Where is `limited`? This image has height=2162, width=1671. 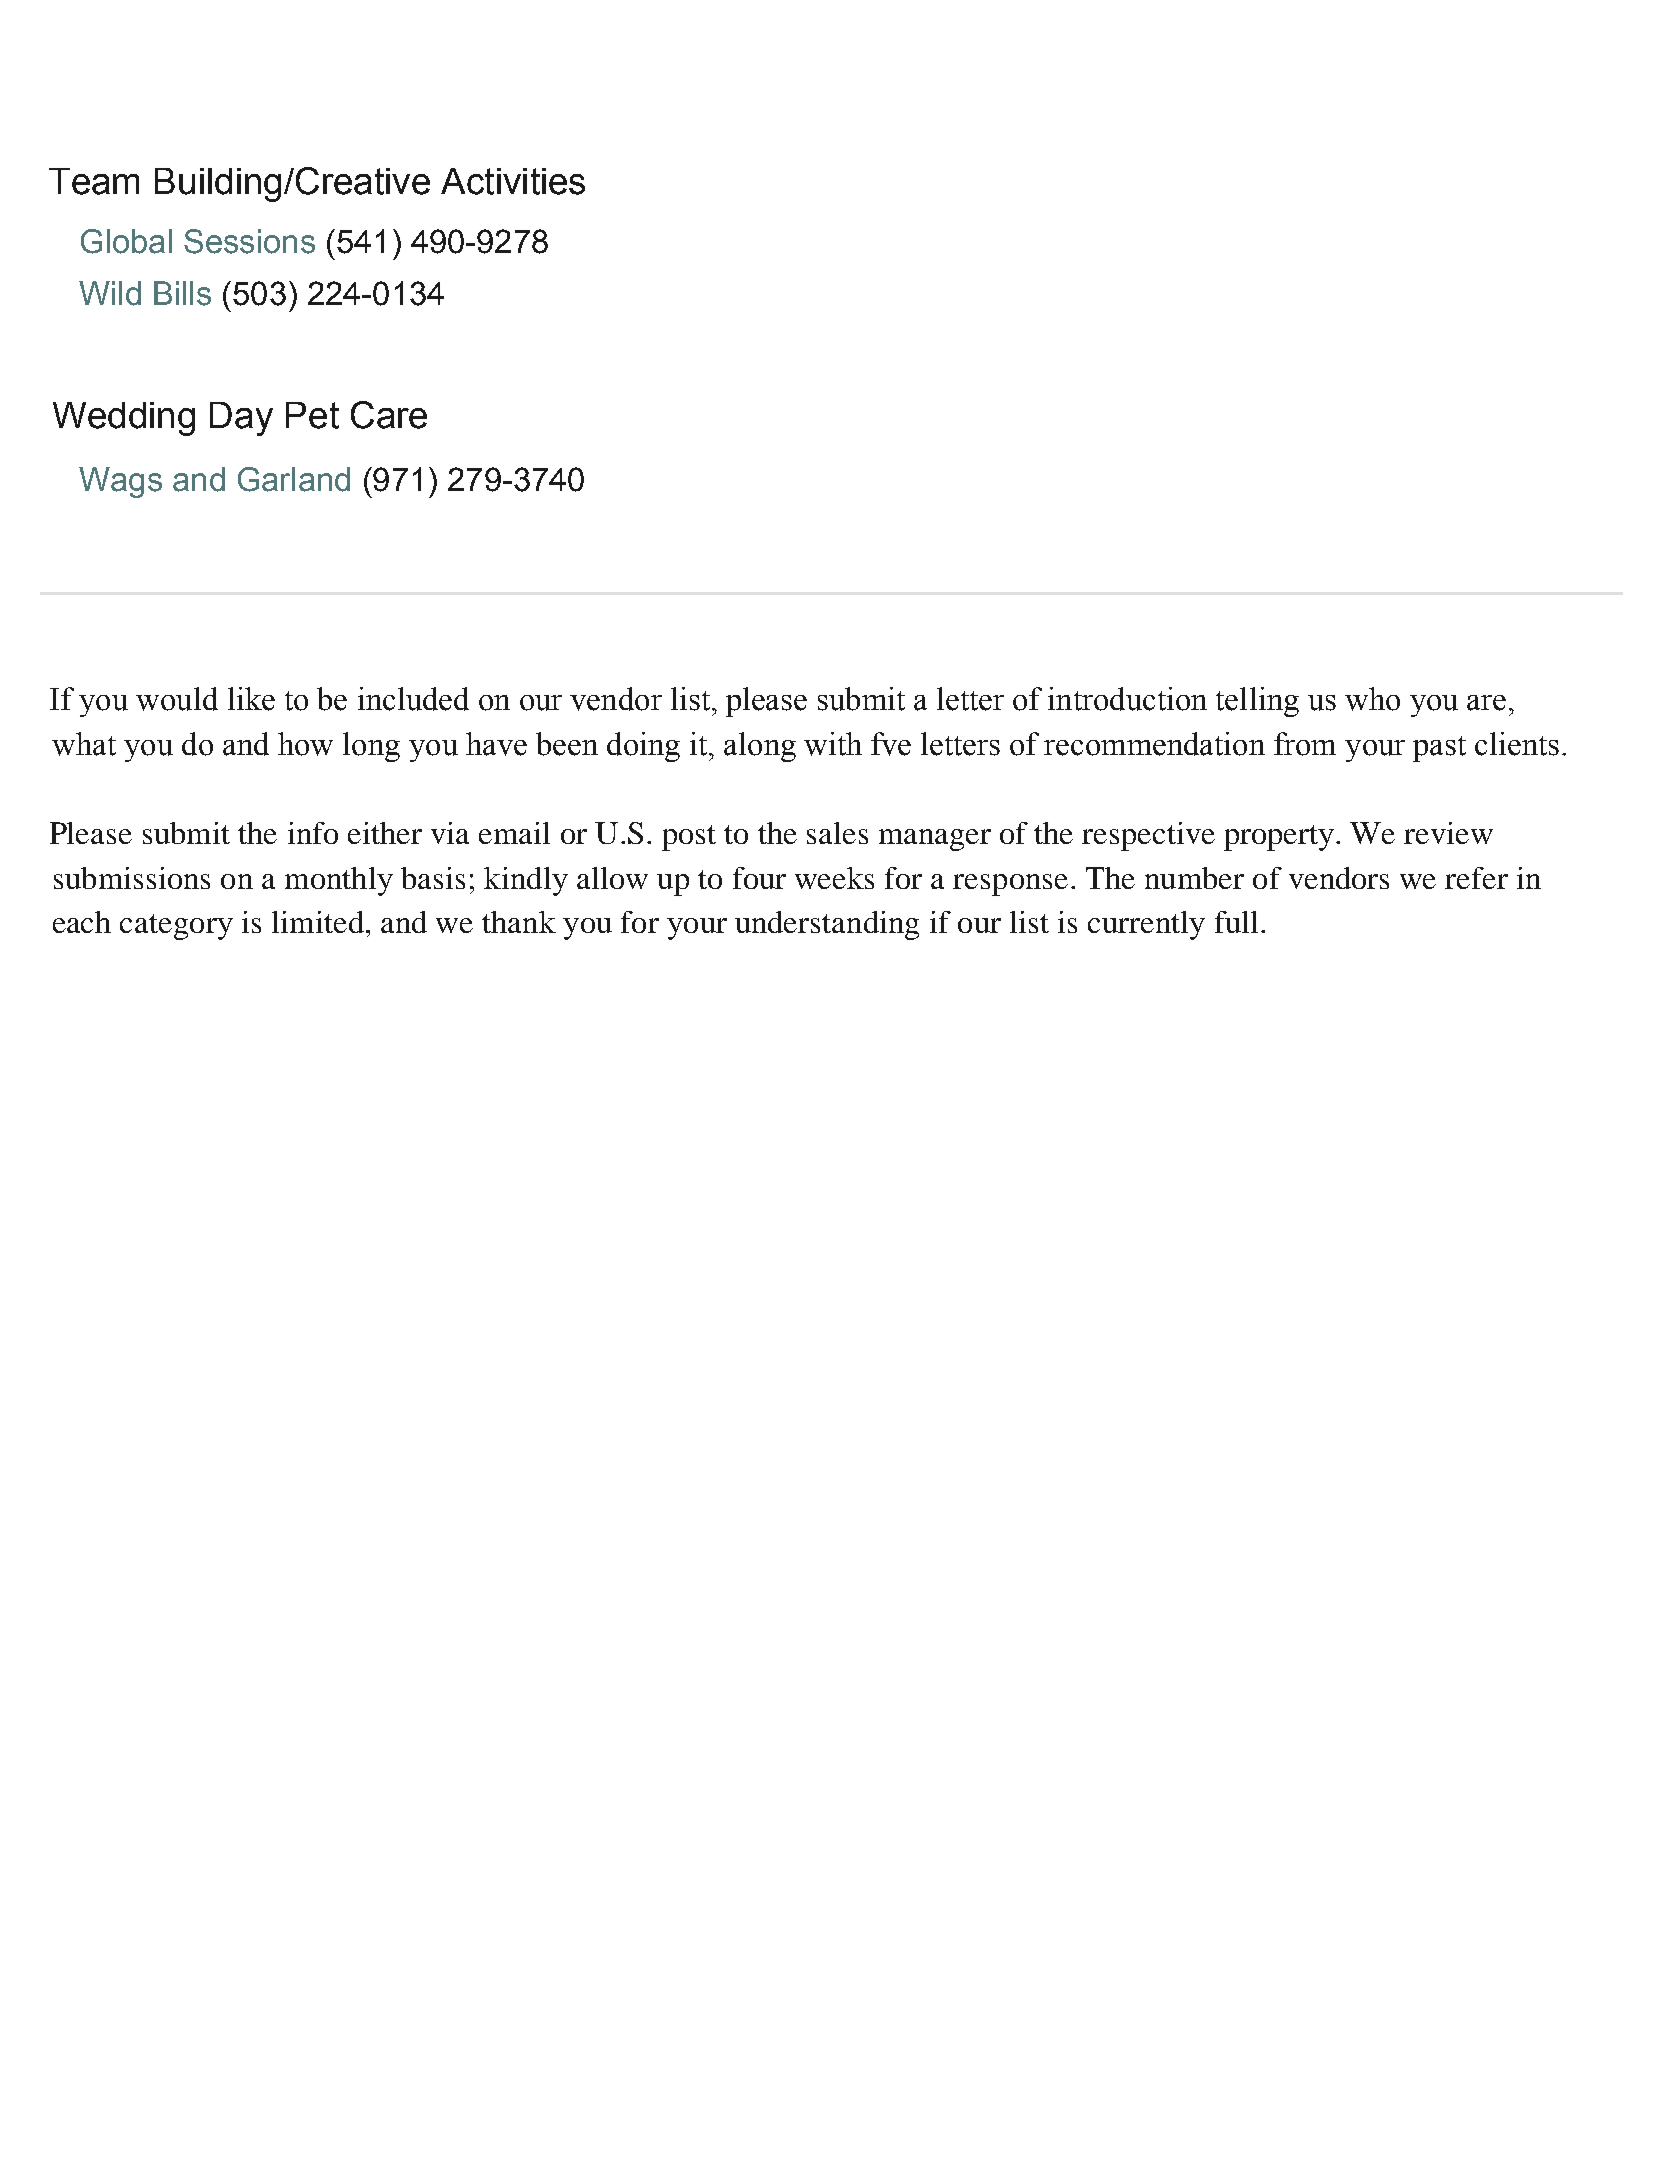 limited is located at coordinates (318, 922).
